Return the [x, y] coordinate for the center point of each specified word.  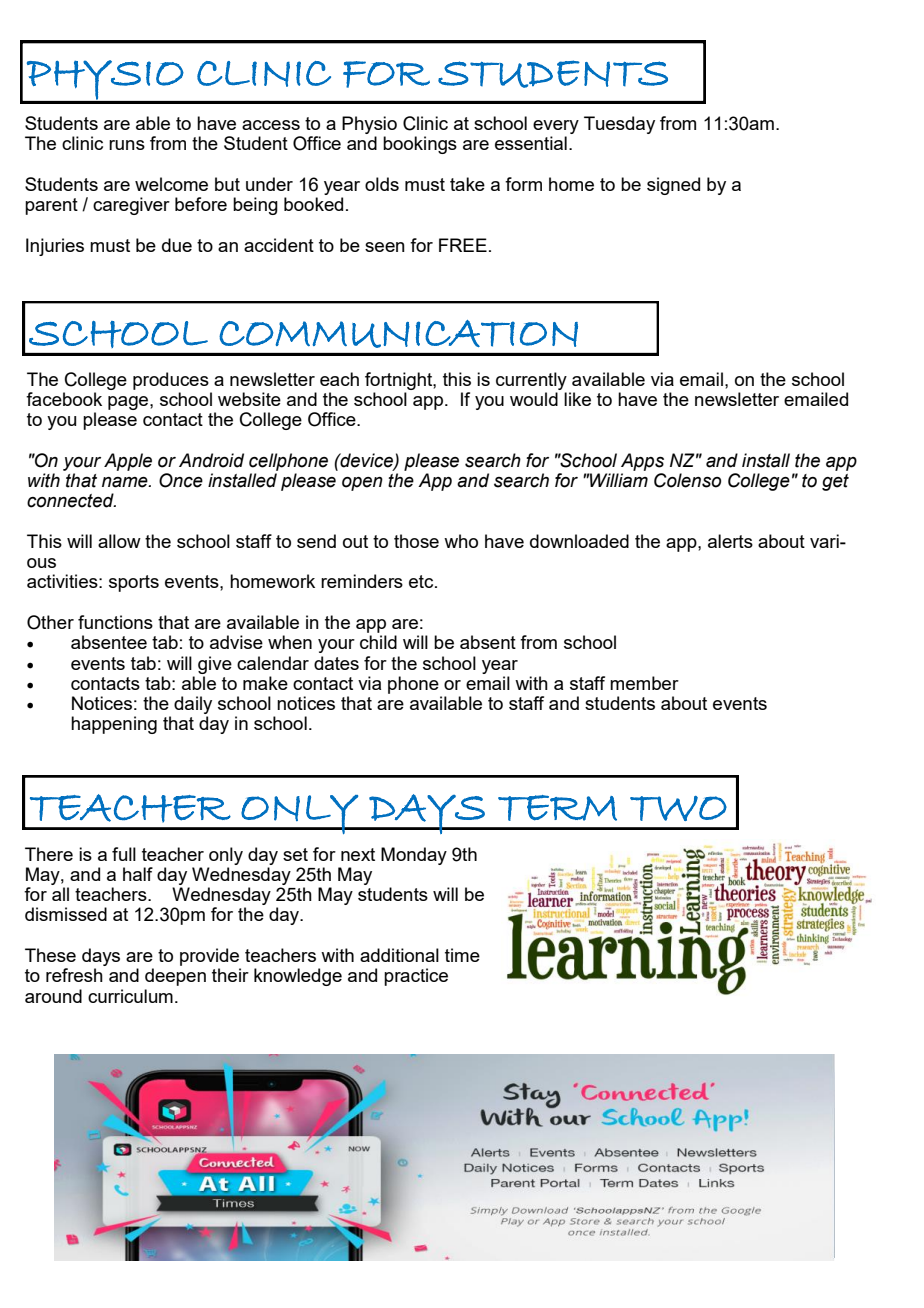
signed [673, 186]
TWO [678, 808]
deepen [175, 977]
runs [127, 145]
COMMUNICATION [398, 334]
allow [119, 541]
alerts [730, 541]
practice [416, 977]
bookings [420, 145]
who [461, 541]
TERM [557, 808]
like [577, 399]
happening [114, 725]
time [462, 955]
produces [171, 381]
